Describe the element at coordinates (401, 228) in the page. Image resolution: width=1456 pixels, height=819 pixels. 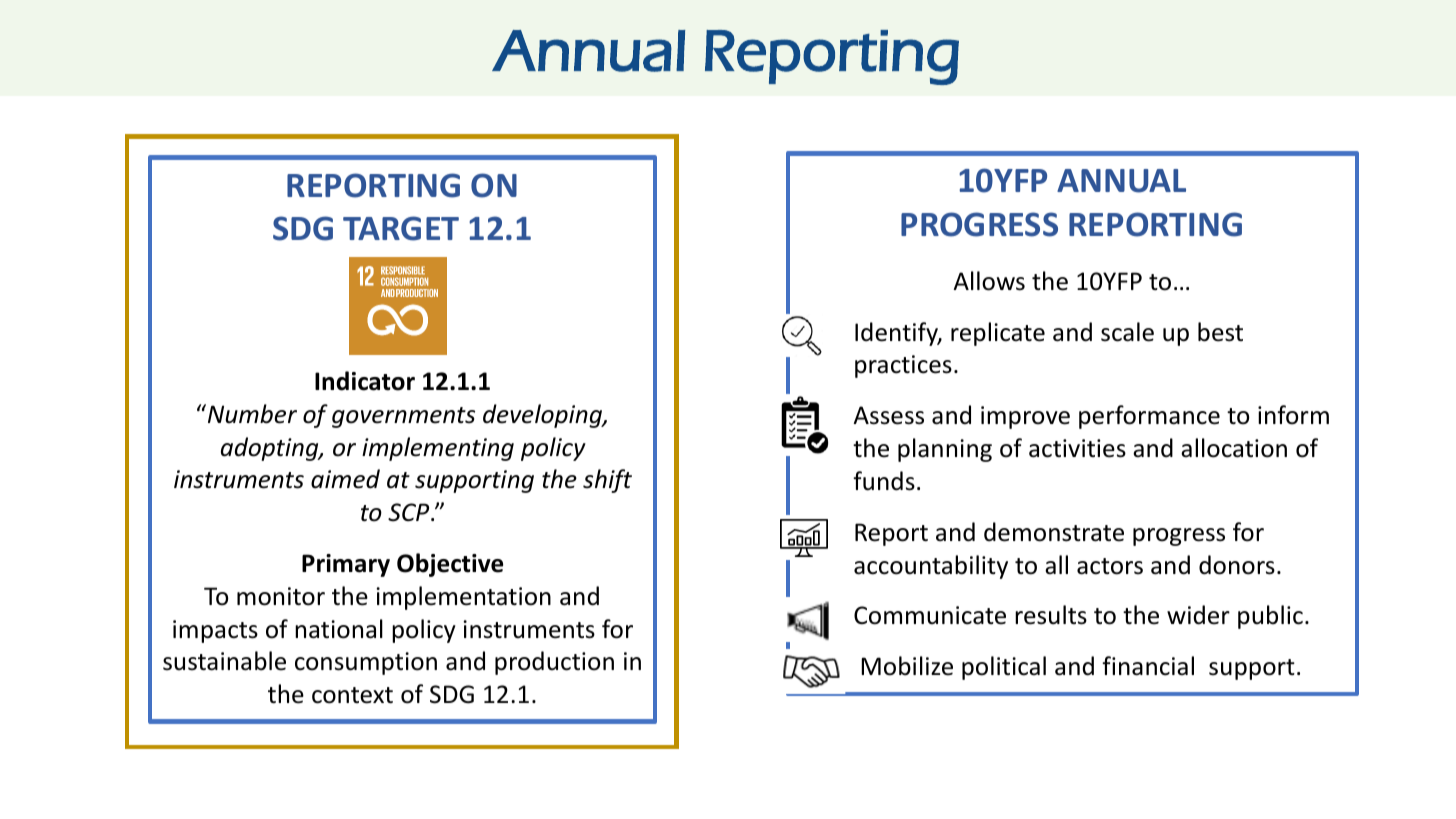
I see `TARGET` at that location.
